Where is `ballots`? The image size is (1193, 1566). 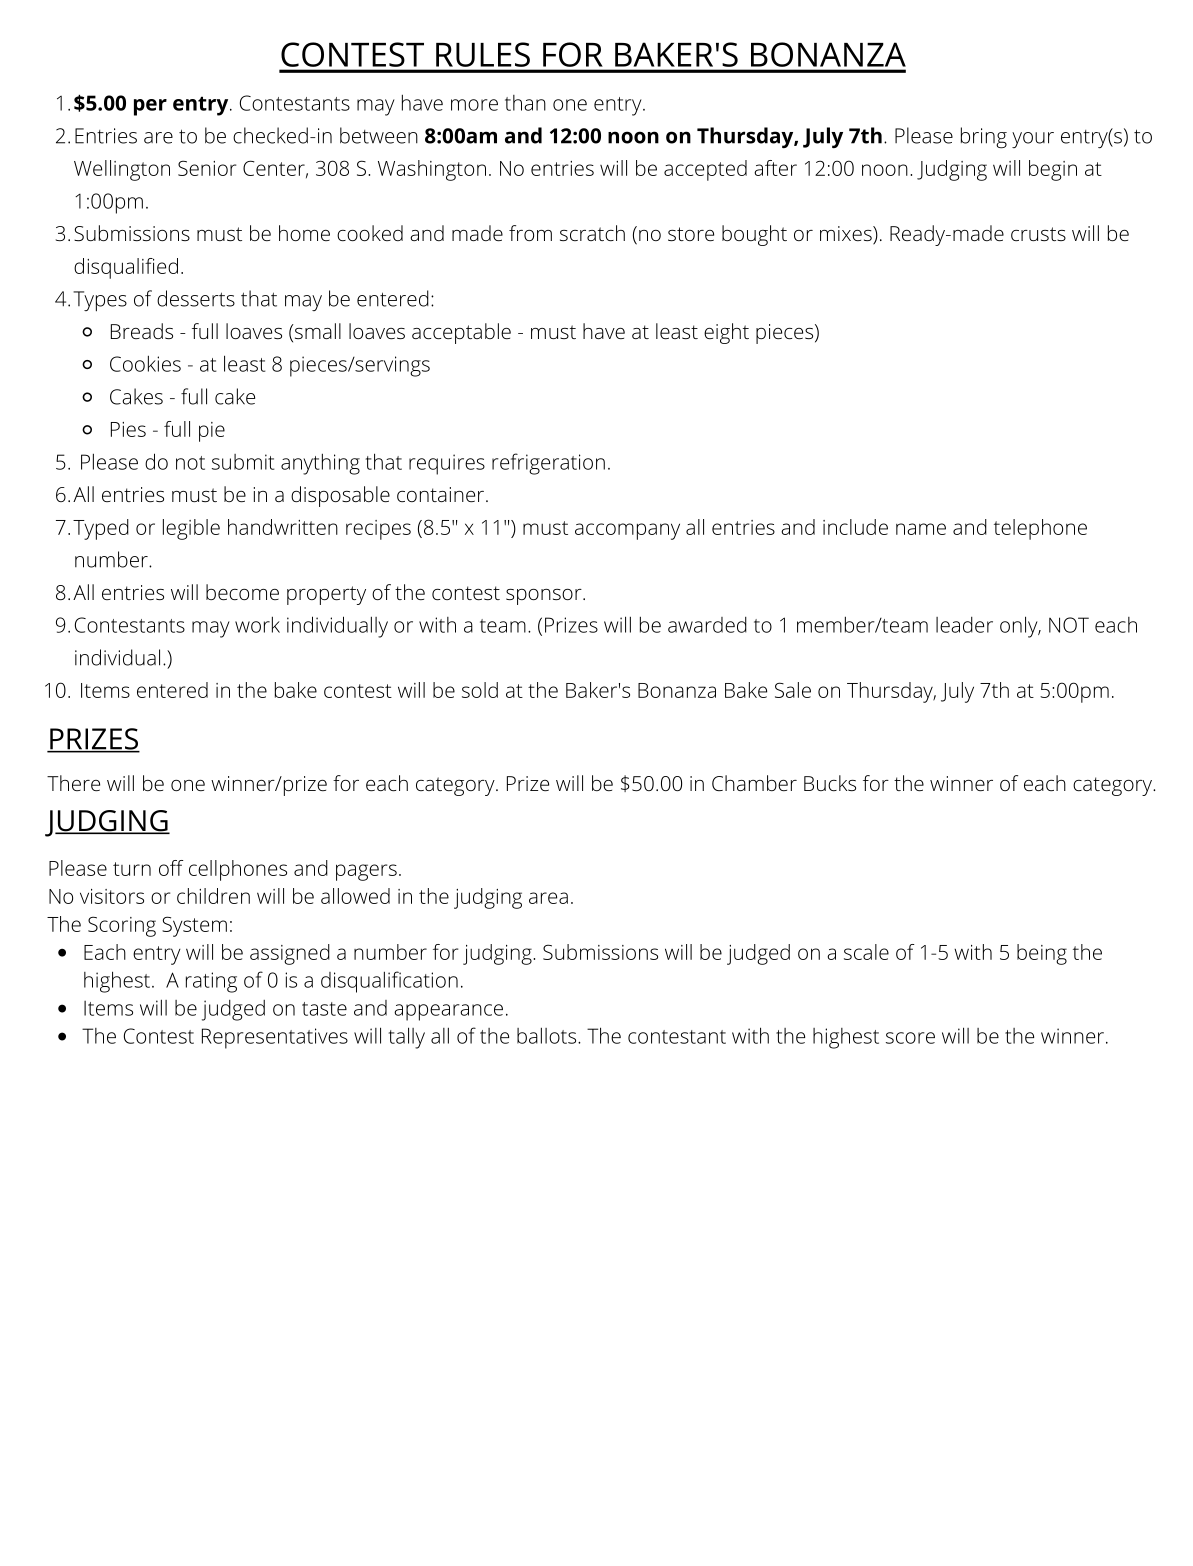
ballots is located at coordinates (548, 1035).
